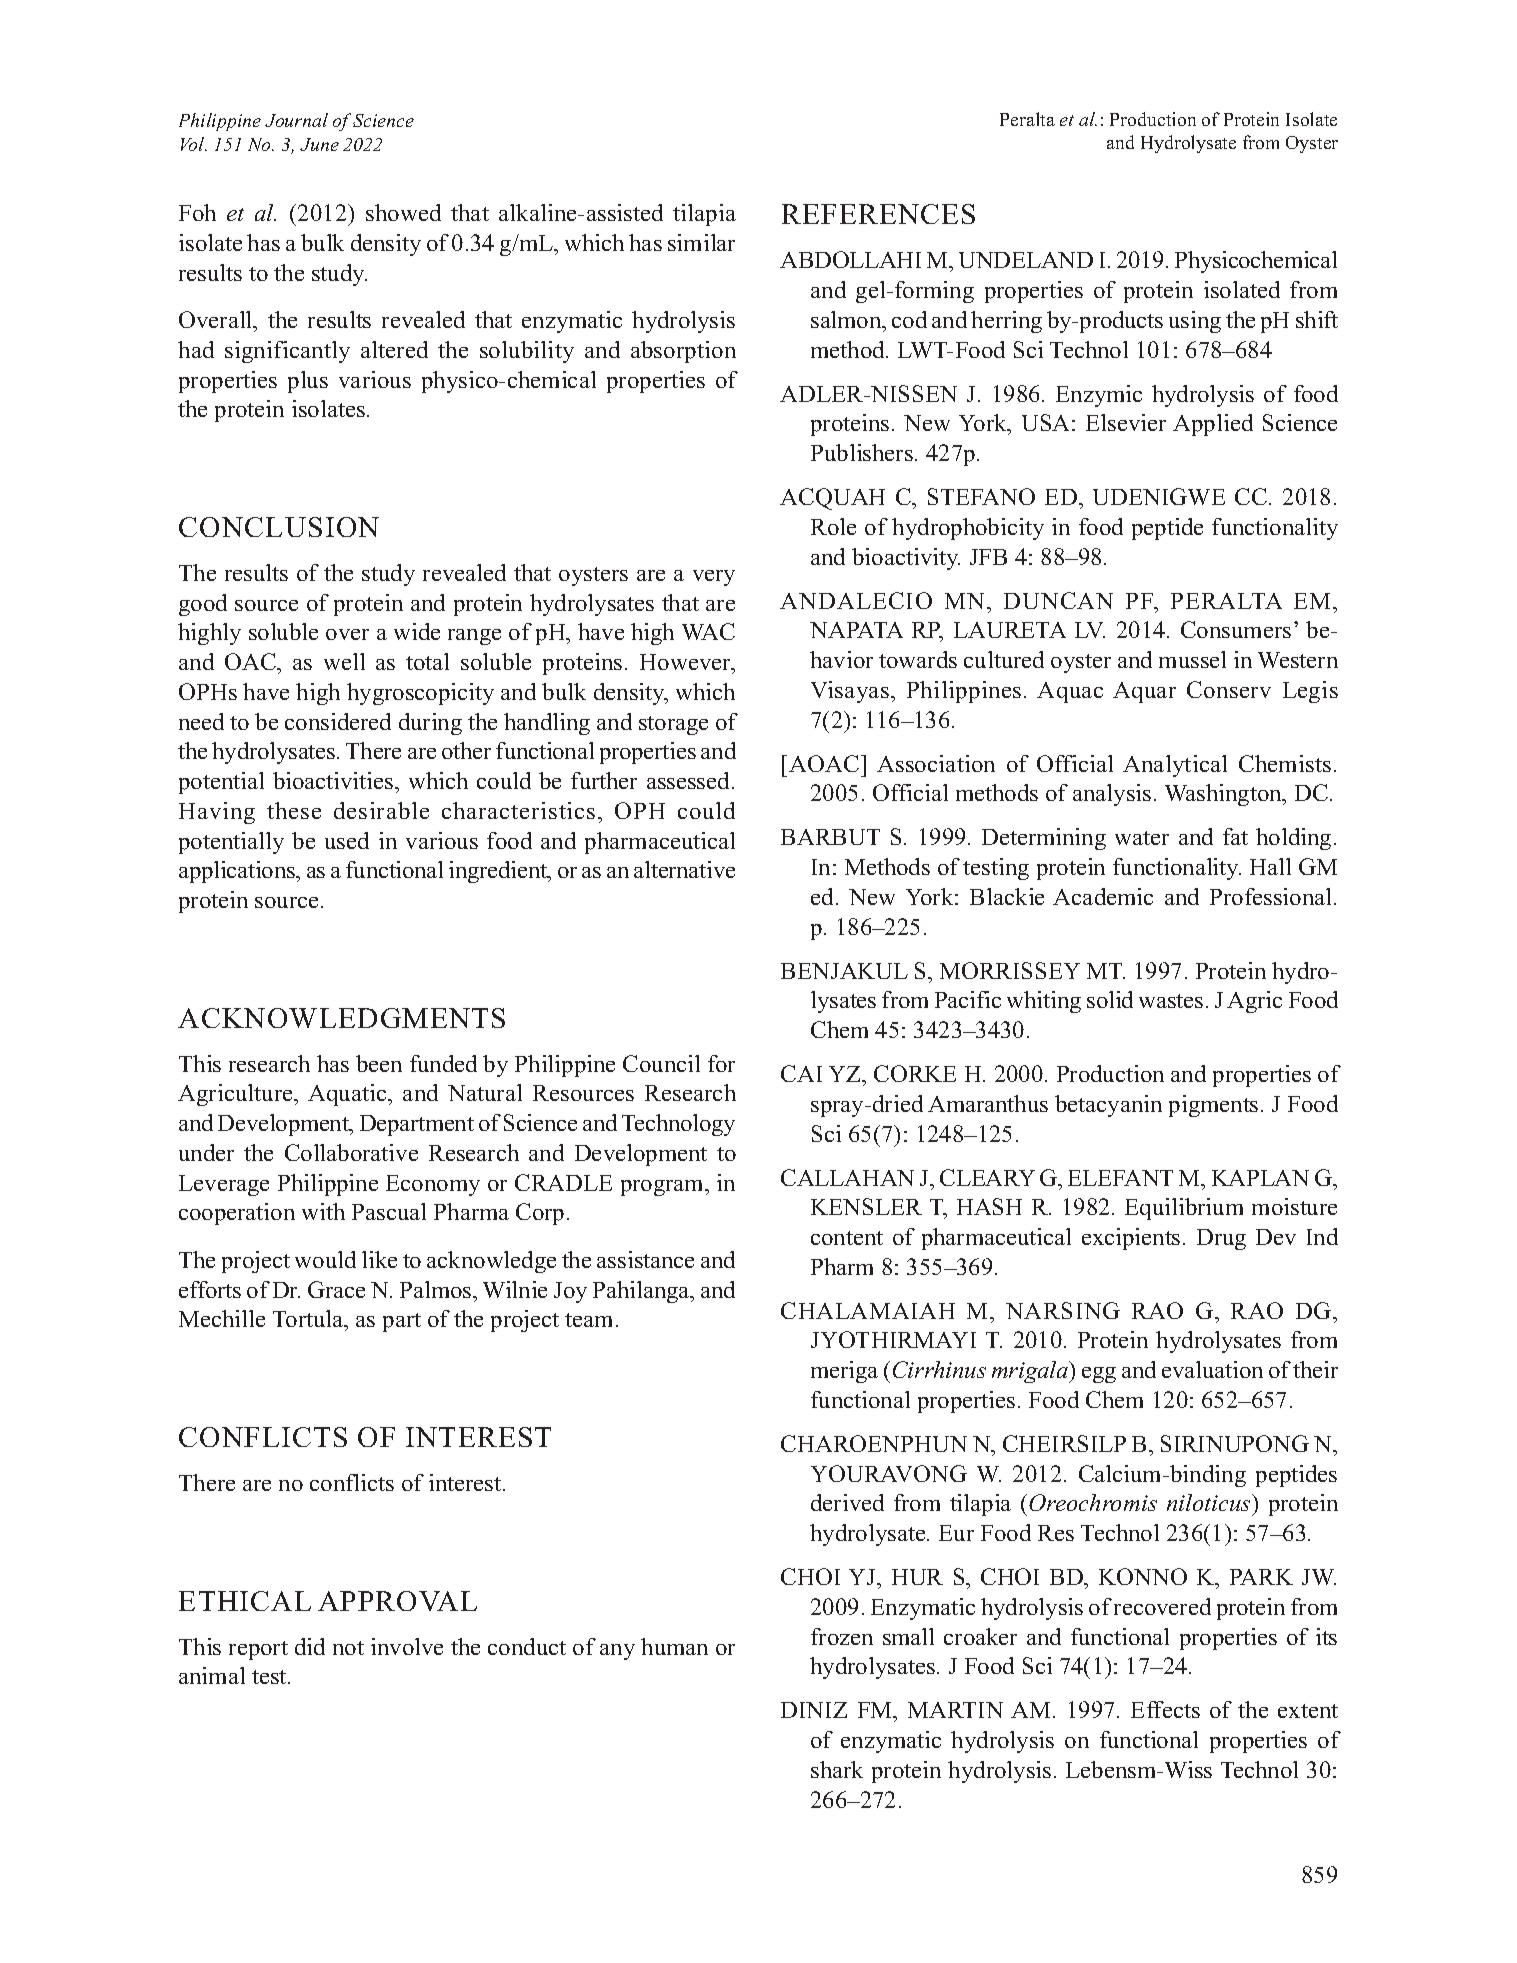  Describe the element at coordinates (837, 1769) in the screenshot. I see `shark` at that location.
